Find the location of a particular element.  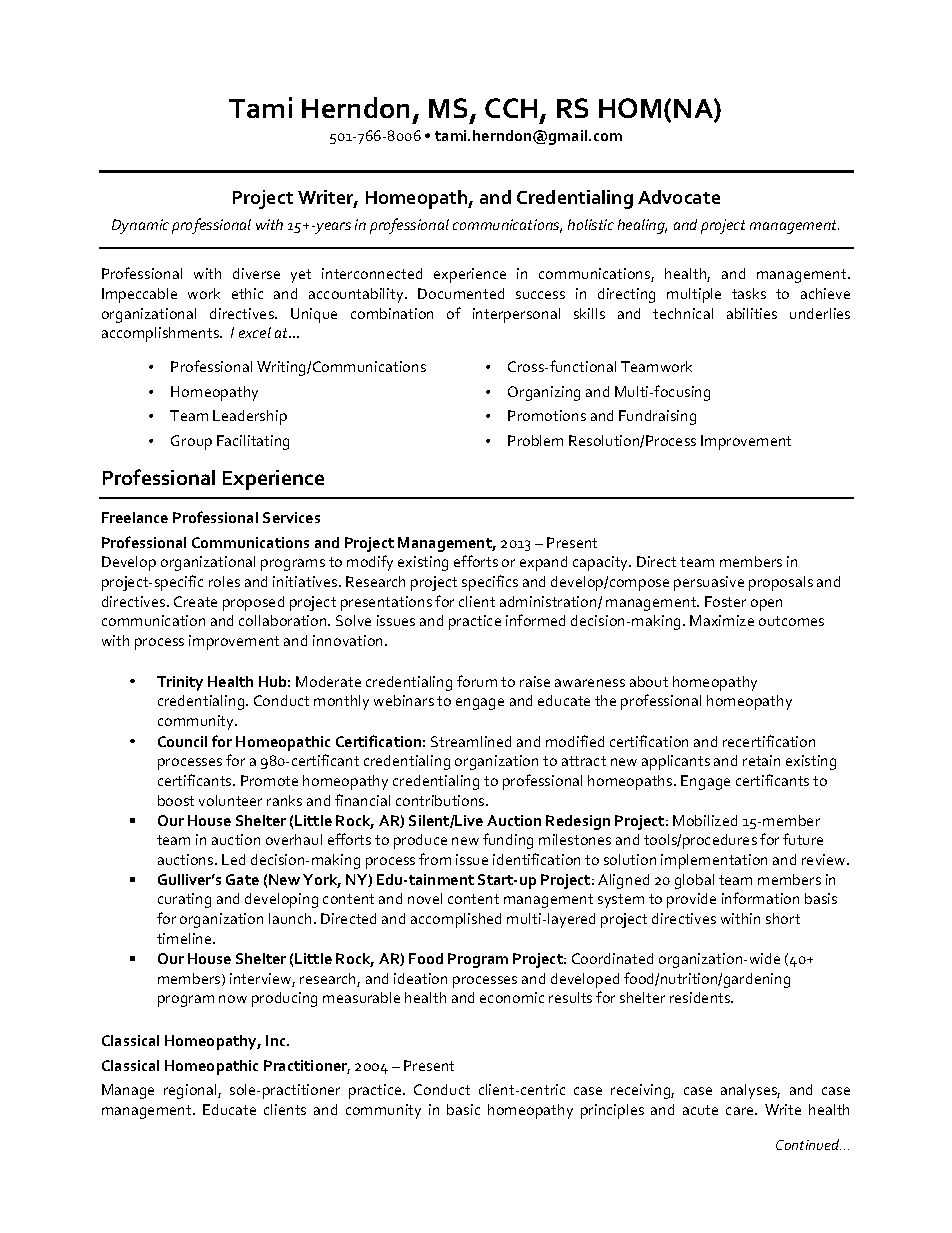

Leadership is located at coordinates (250, 417).
